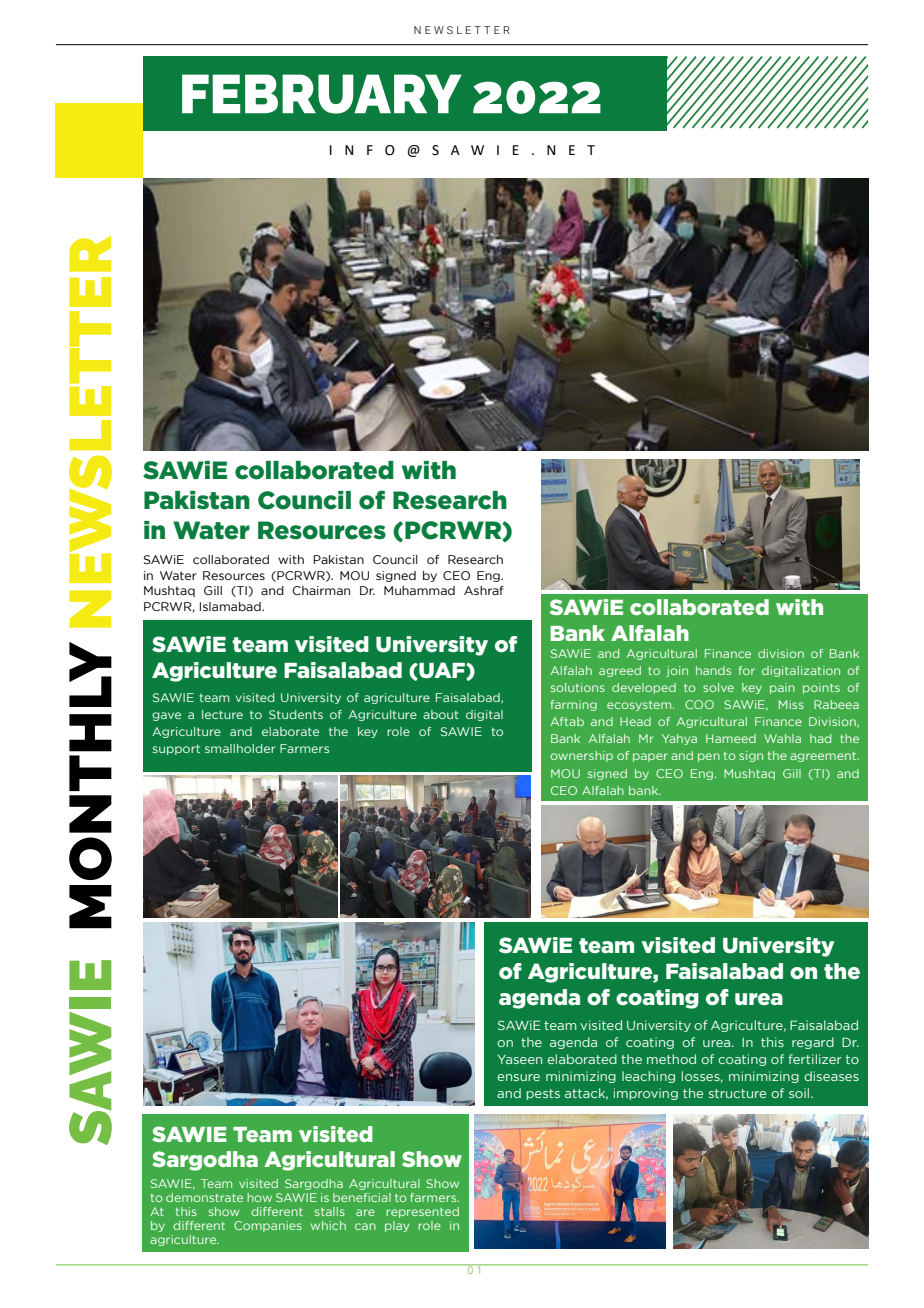 The width and height of the screenshot is (924, 1308). What do you see at coordinates (578, 687) in the screenshot?
I see `solutions` at bounding box center [578, 687].
